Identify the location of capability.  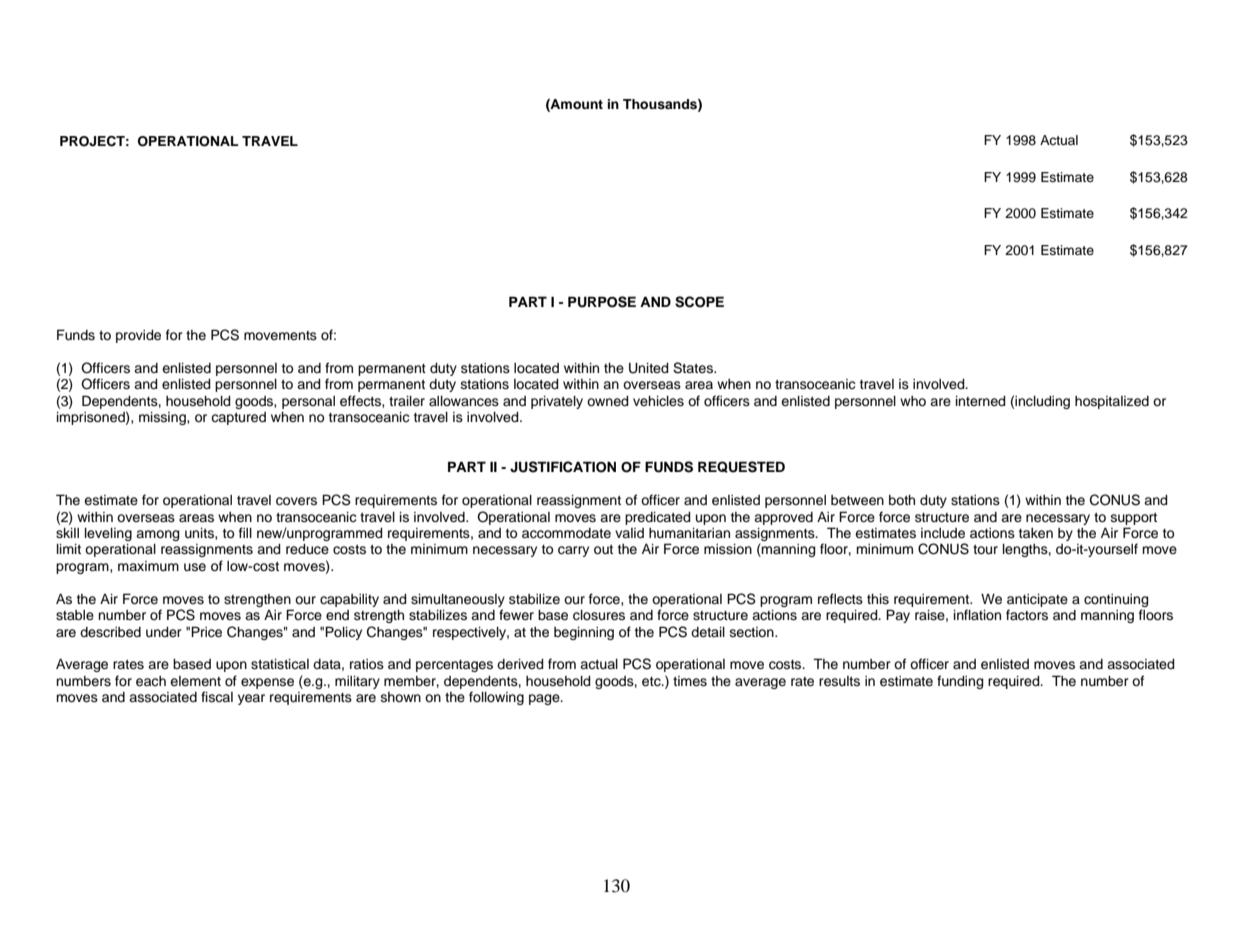
(349, 600).
